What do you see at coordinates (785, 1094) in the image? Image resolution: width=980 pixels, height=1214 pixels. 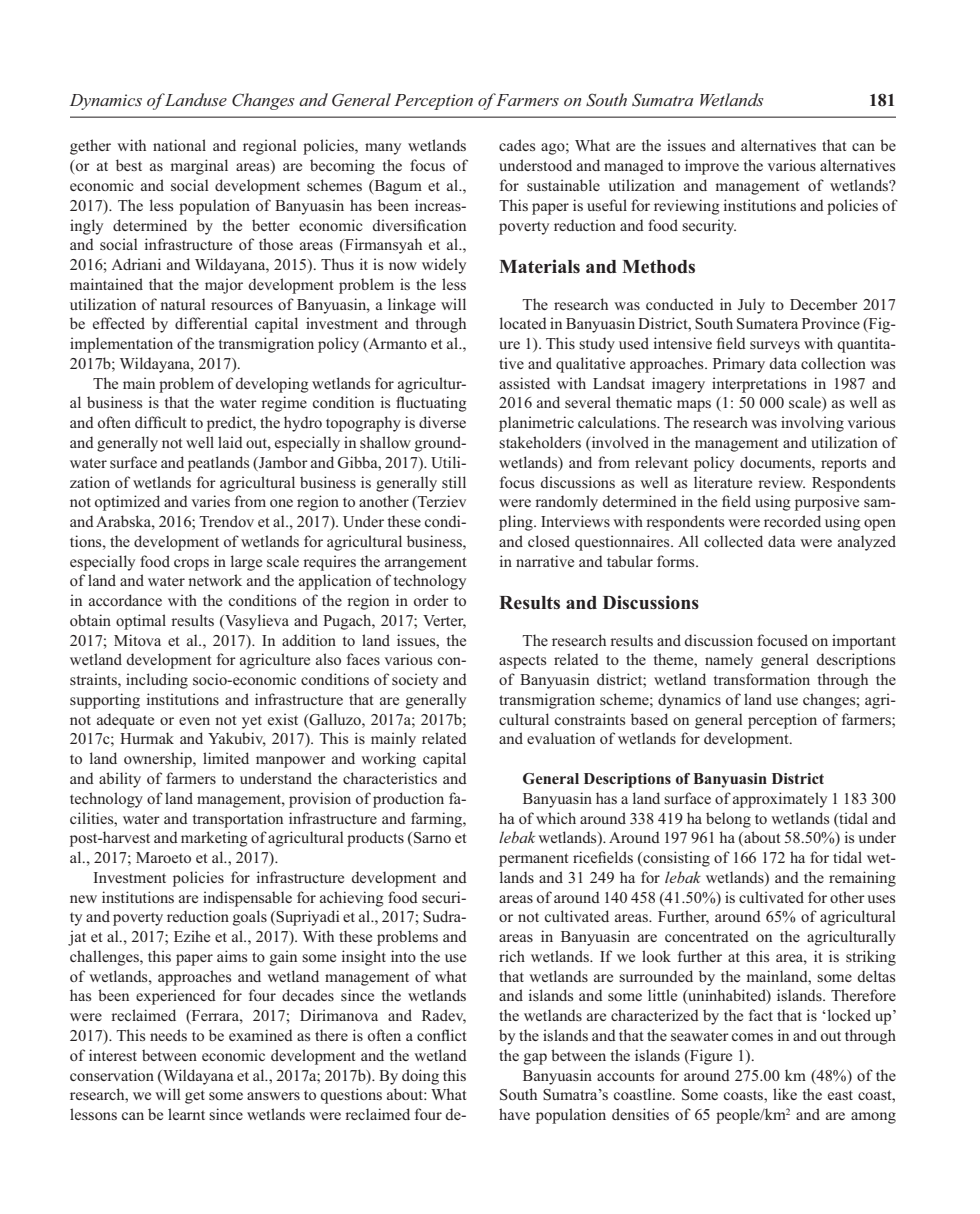 I see `like` at bounding box center [785, 1094].
